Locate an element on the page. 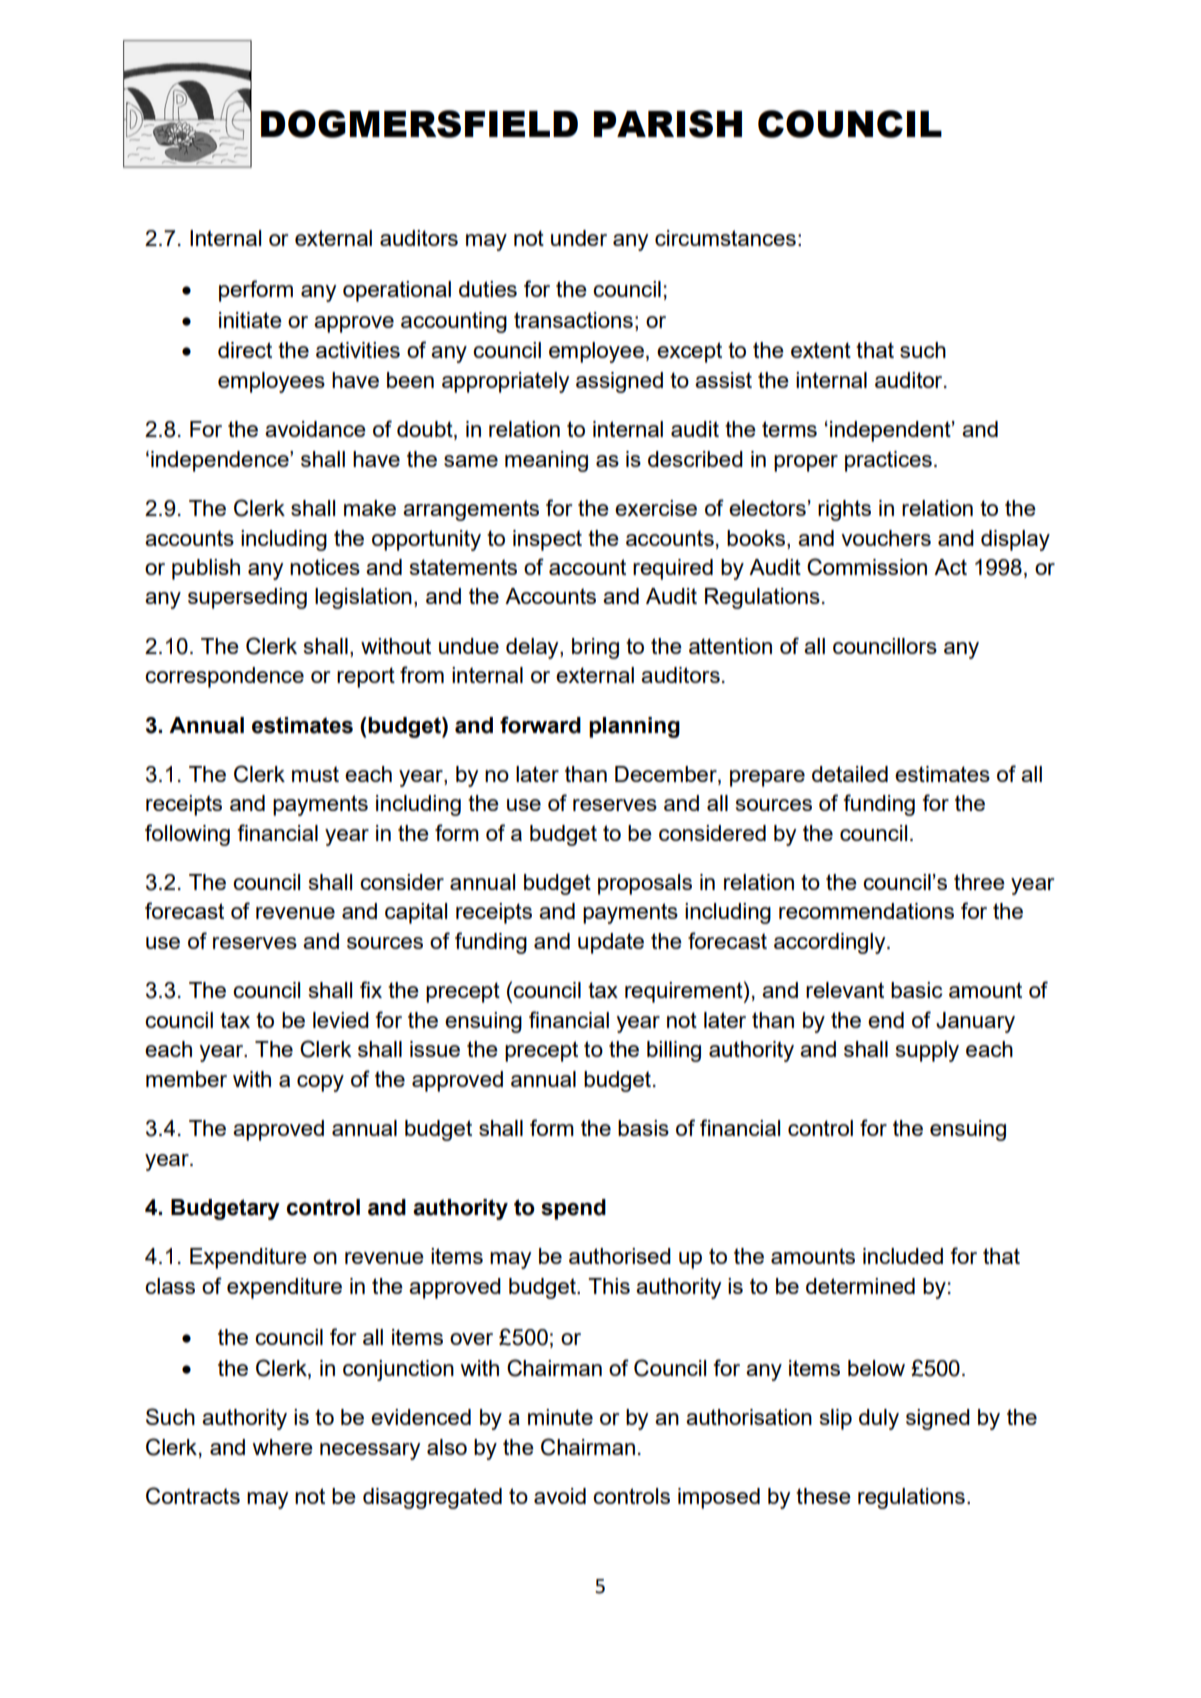  Commission is located at coordinates (867, 567).
